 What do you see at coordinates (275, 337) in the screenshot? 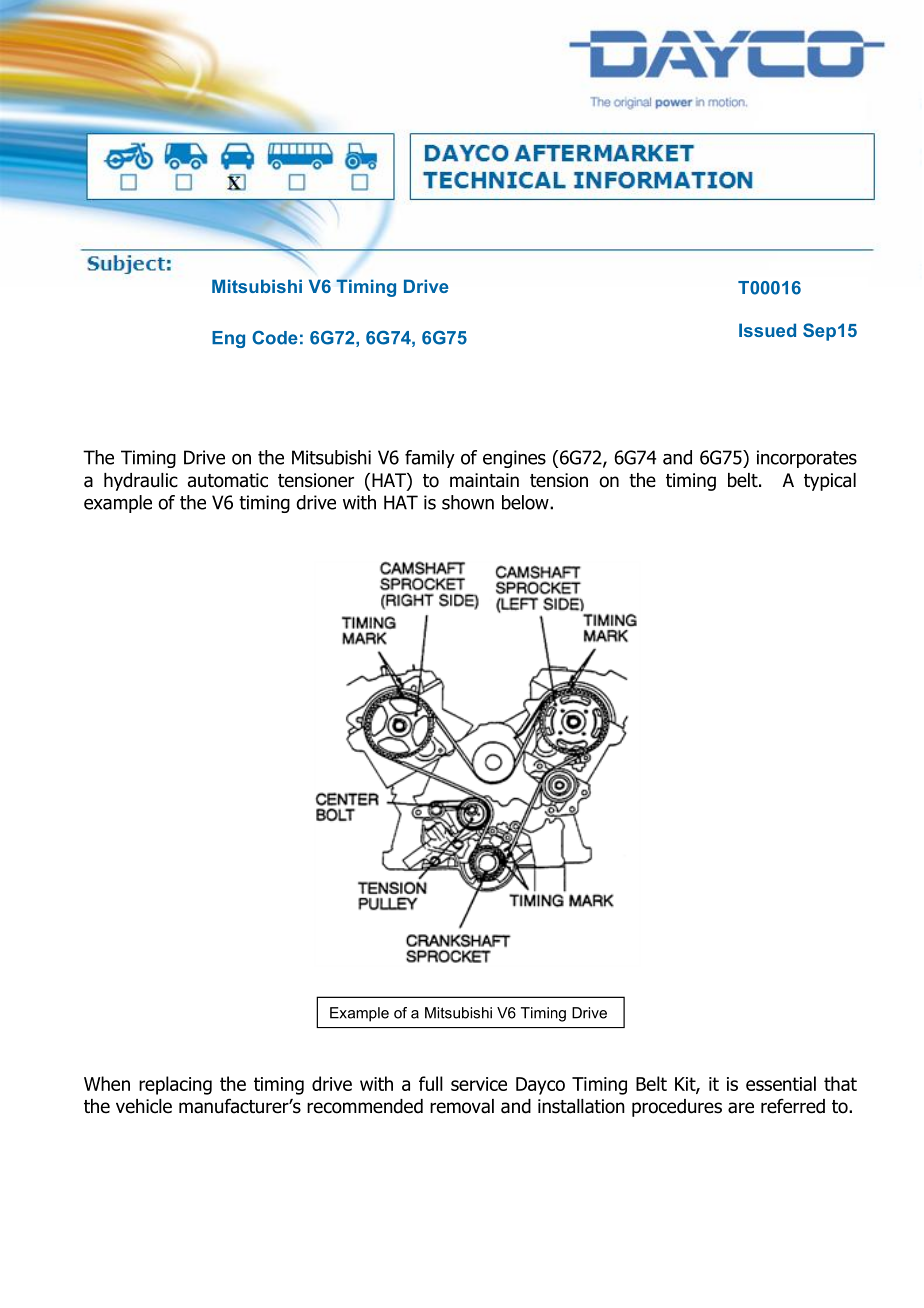
I see `Code` at bounding box center [275, 337].
